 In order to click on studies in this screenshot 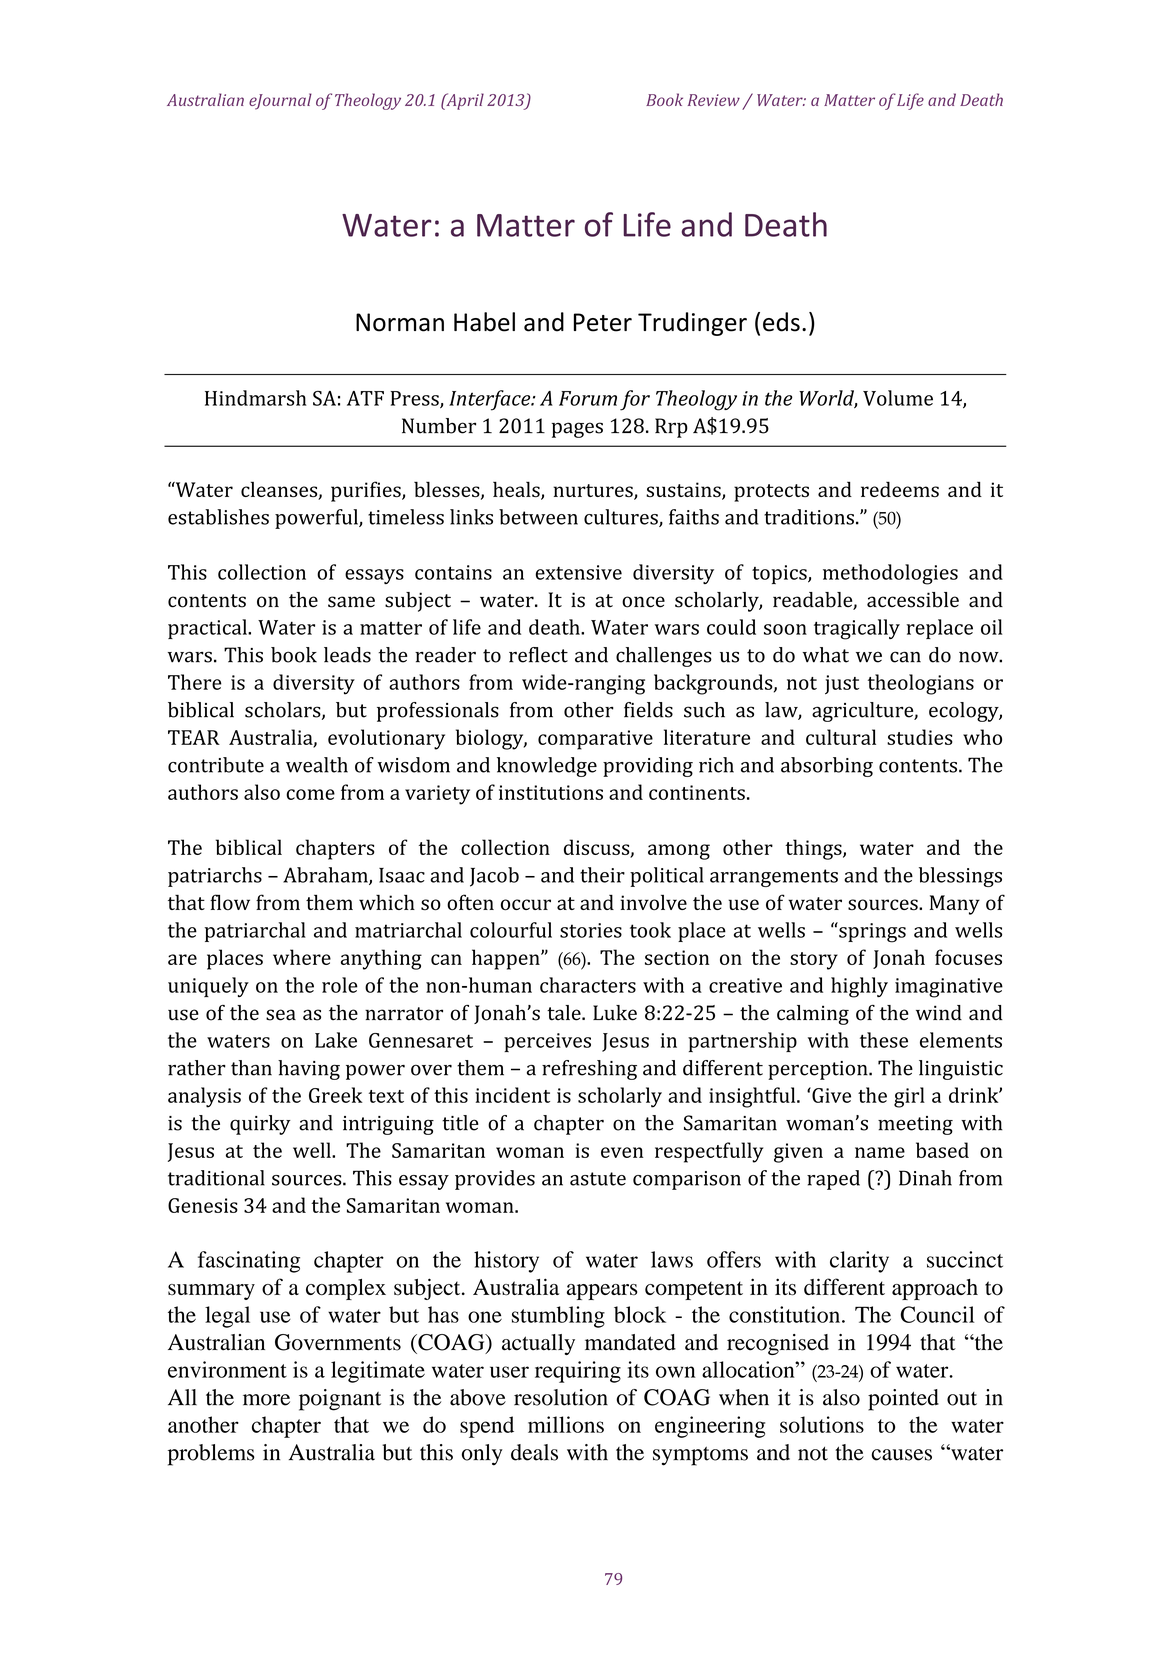, I will do `click(920, 737)`.
